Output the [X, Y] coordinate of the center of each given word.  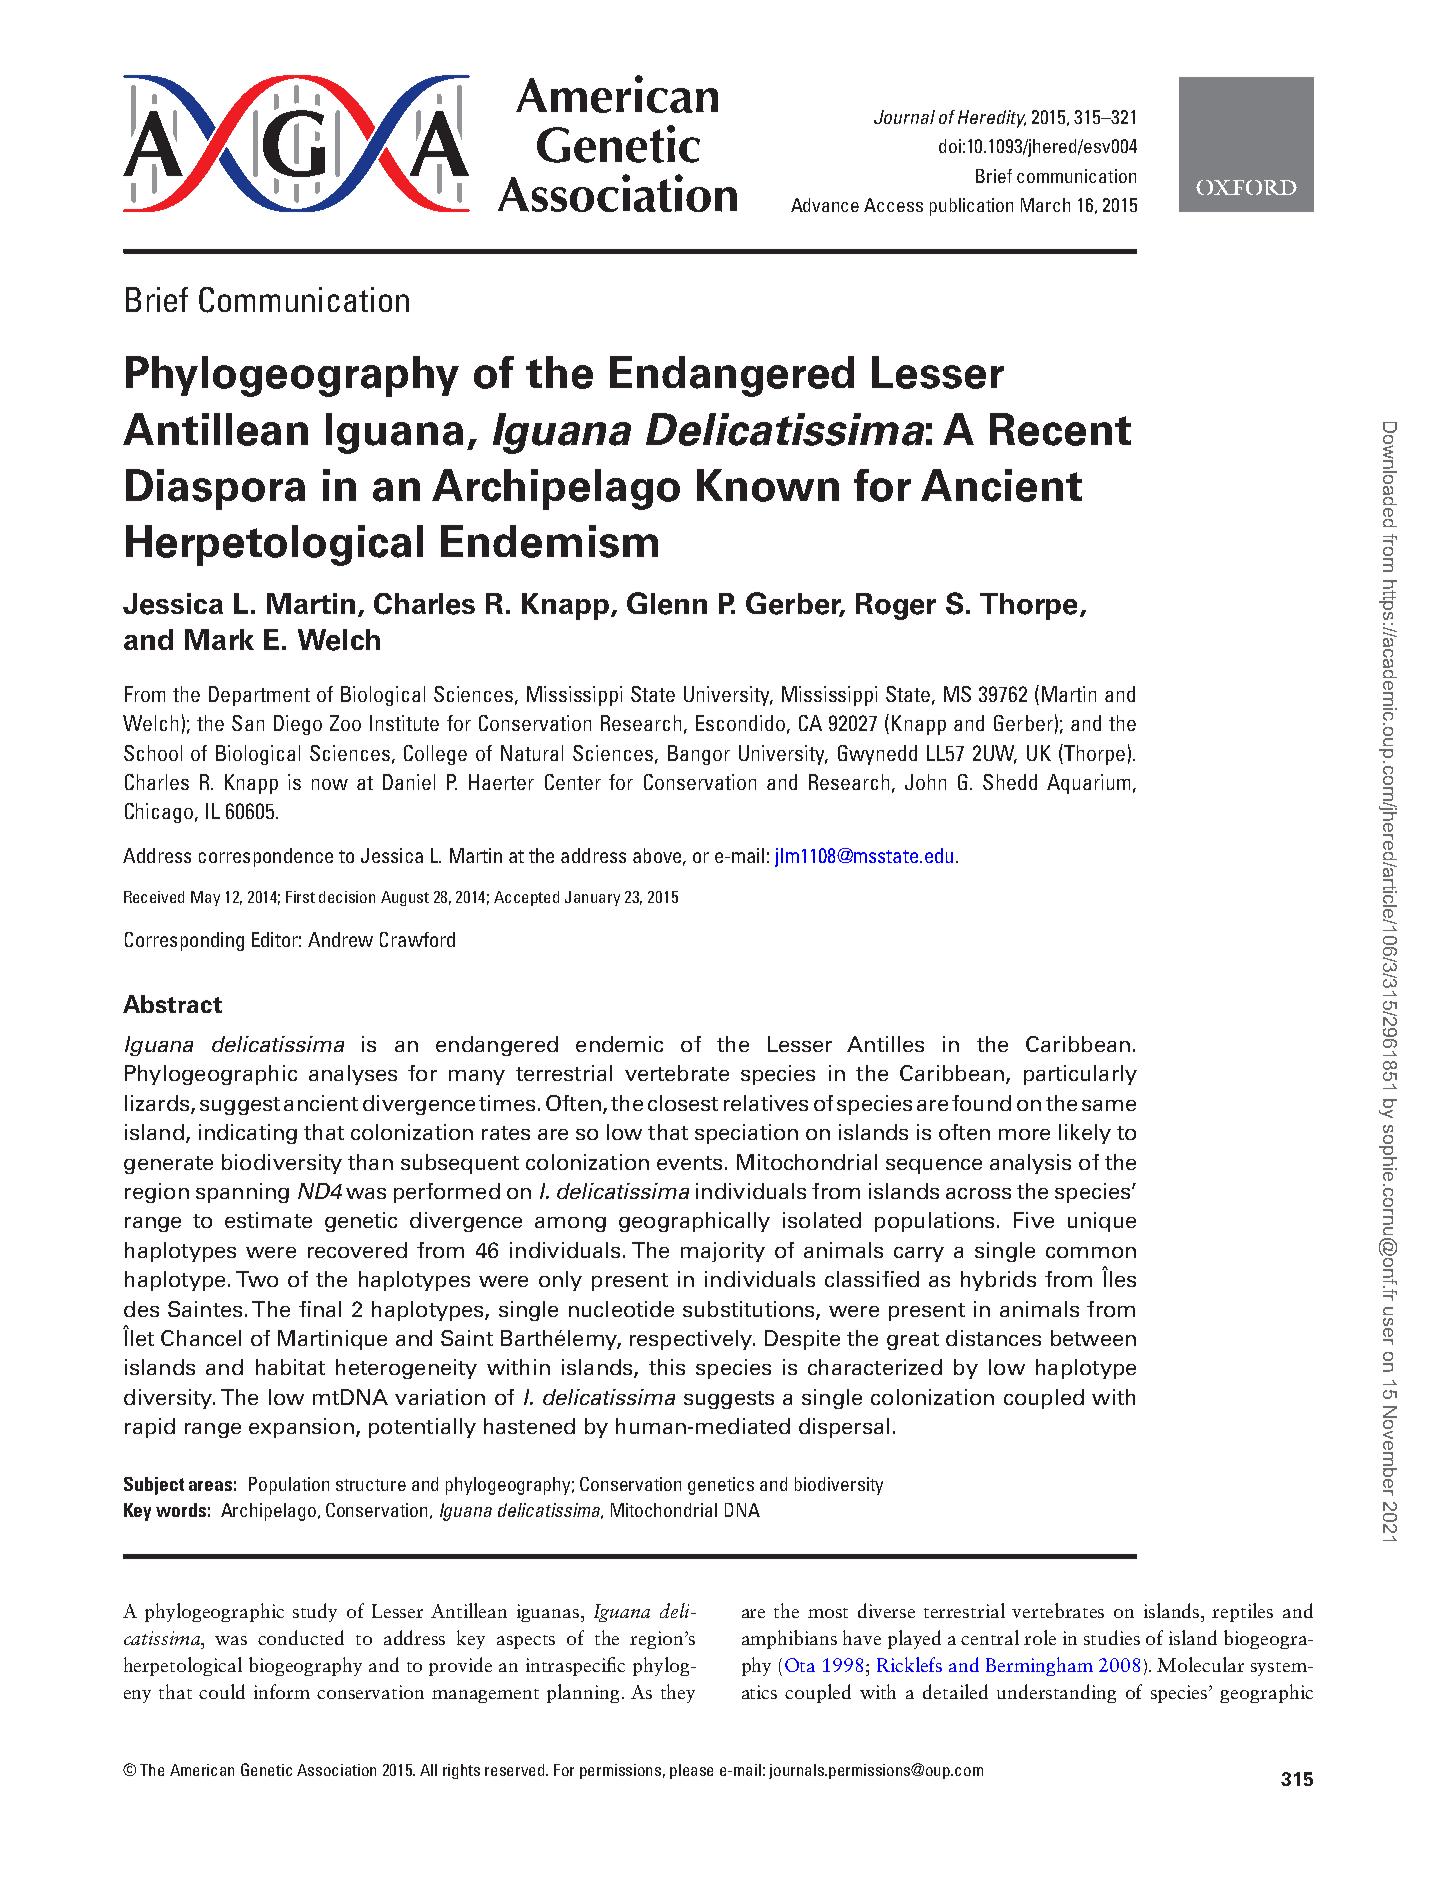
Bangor [699, 755]
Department [259, 696]
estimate [268, 1220]
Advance [825, 205]
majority [723, 1252]
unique [1102, 1222]
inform [282, 1691]
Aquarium [1088, 784]
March [1045, 205]
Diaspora [215, 489]
